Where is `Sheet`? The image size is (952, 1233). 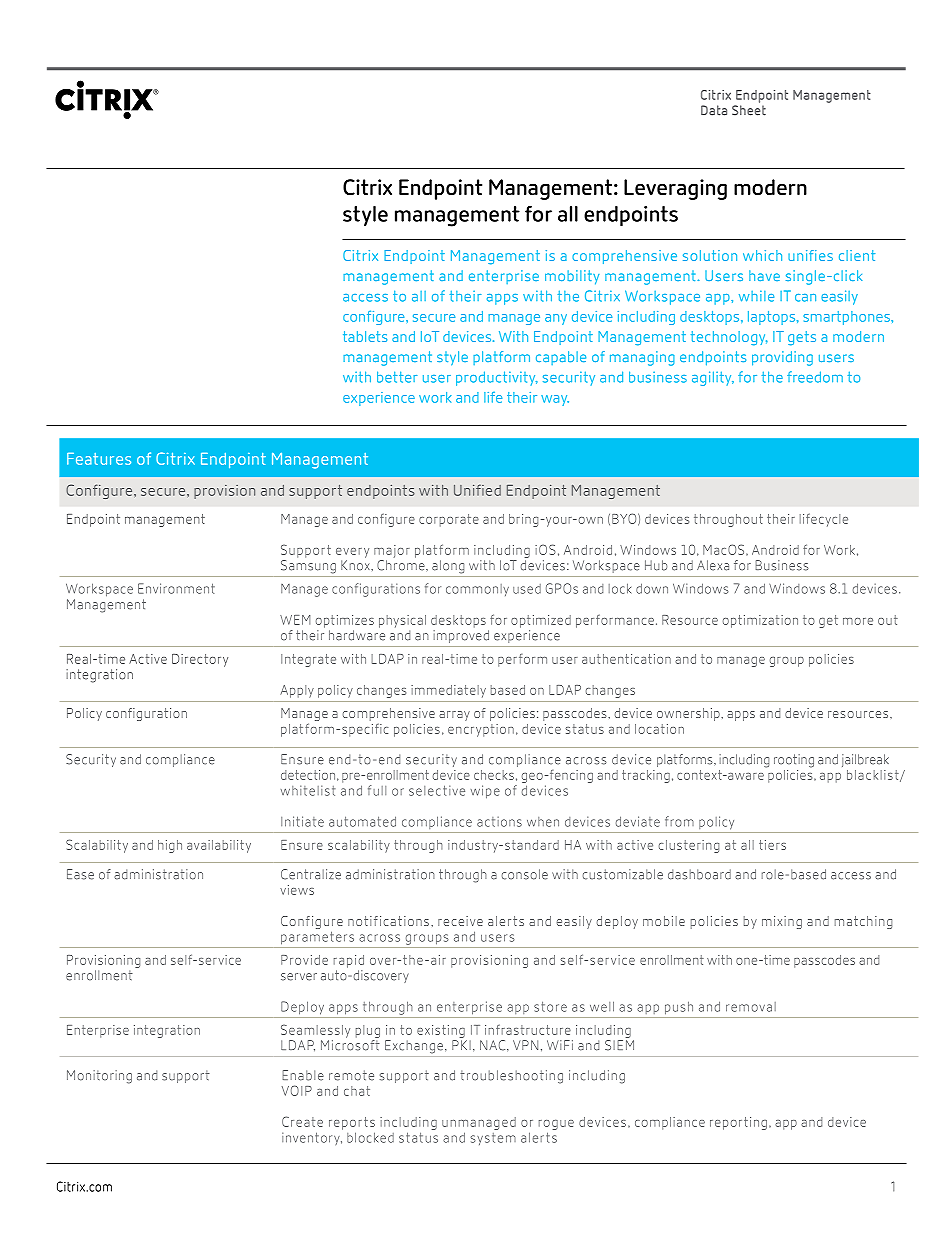 Sheet is located at coordinates (749, 110).
